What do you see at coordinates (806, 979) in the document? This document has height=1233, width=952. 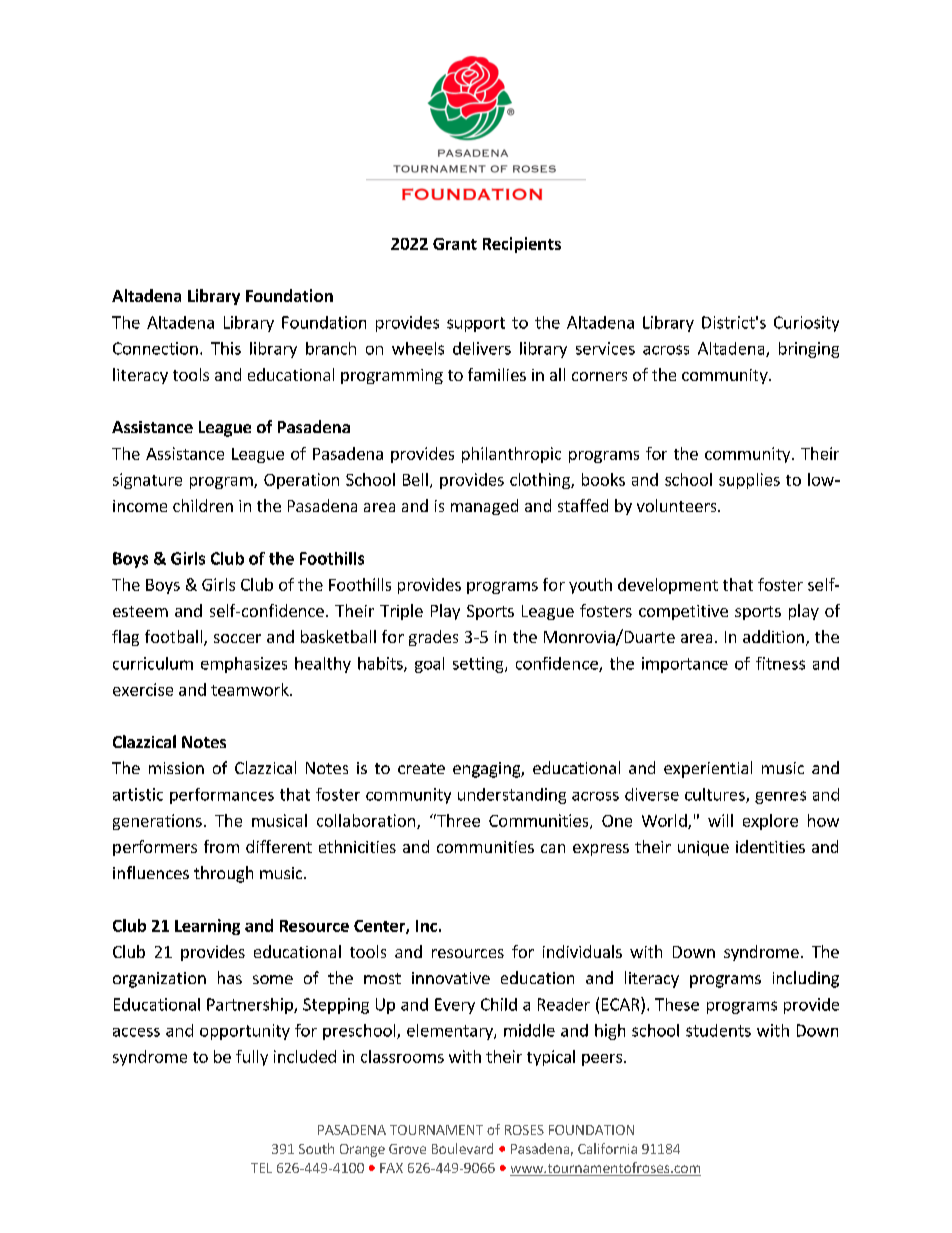 I see `including` at bounding box center [806, 979].
